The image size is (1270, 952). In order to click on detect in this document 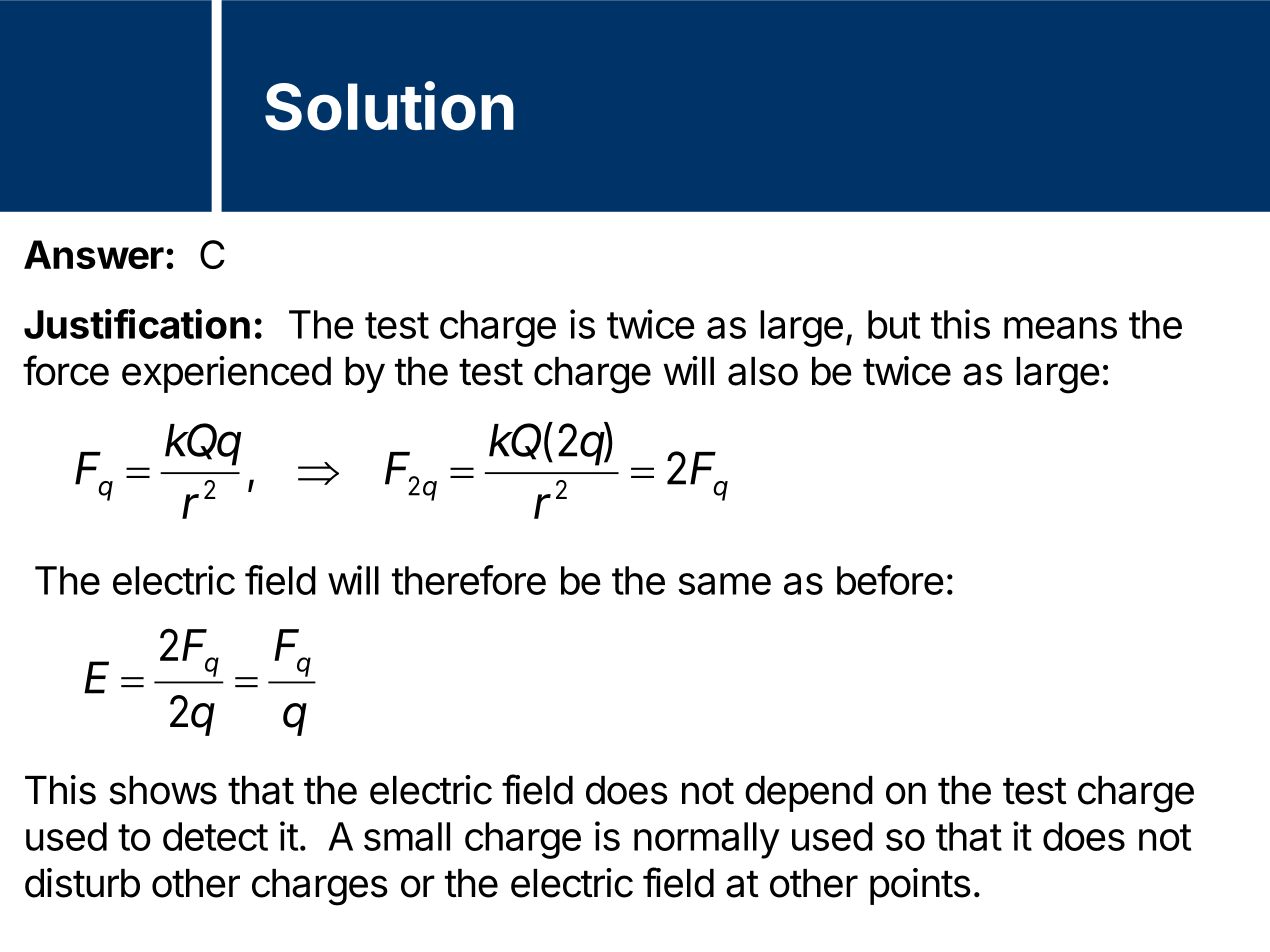, I will do `click(215, 836)`.
